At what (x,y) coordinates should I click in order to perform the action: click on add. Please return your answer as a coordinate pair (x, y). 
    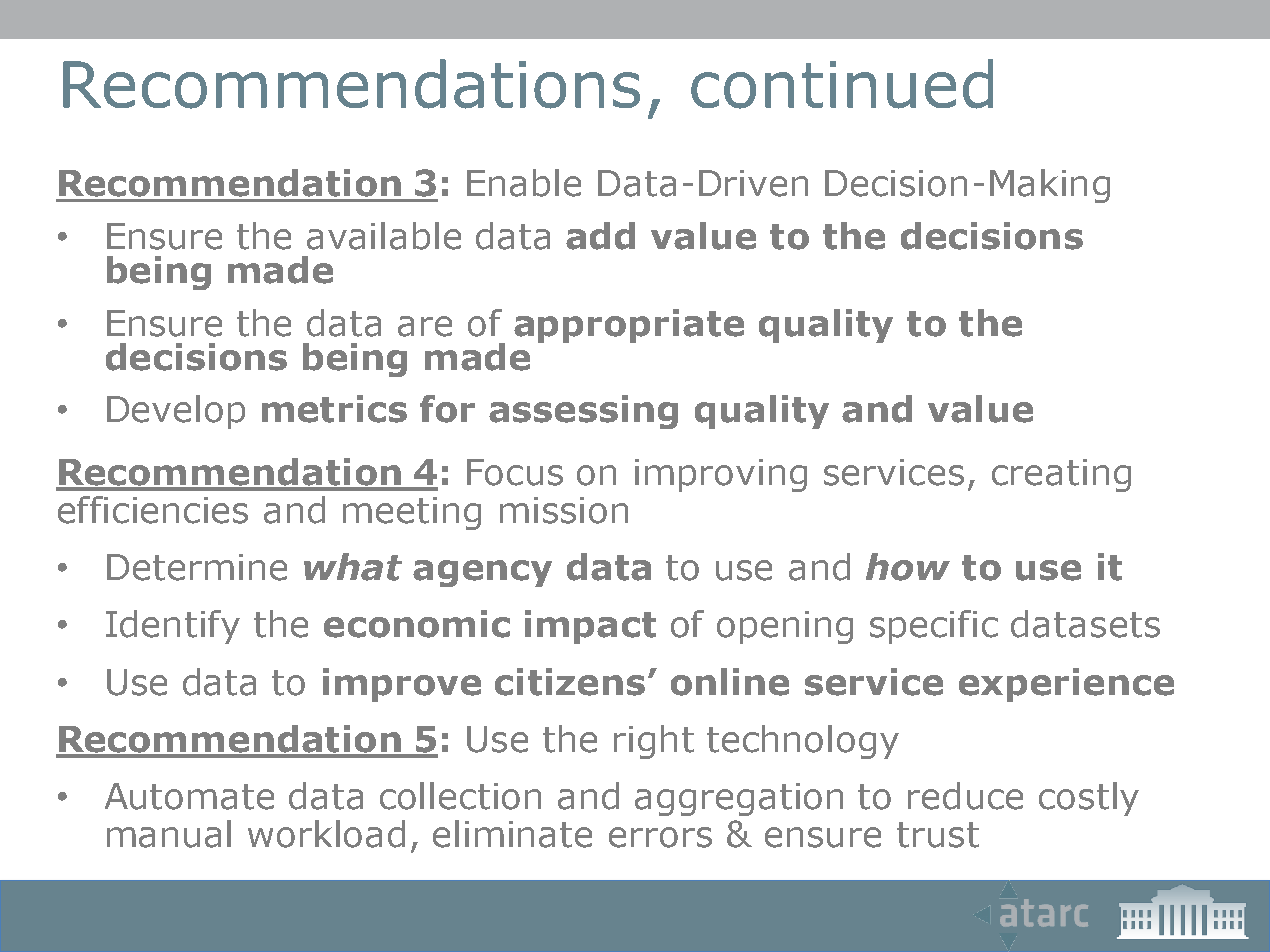
    Looking at the image, I should click on (600, 236).
